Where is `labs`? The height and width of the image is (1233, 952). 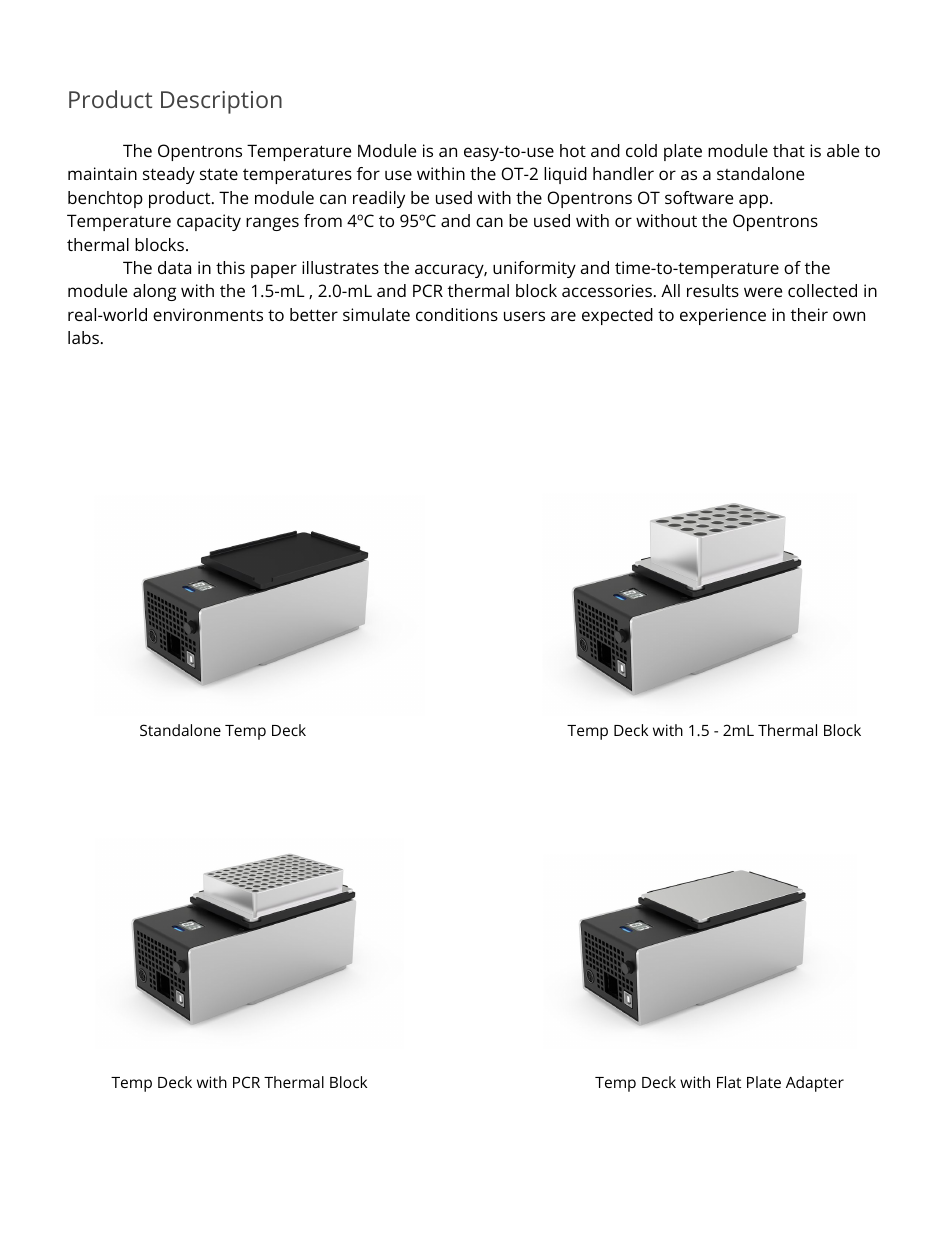 labs is located at coordinates (83, 337).
